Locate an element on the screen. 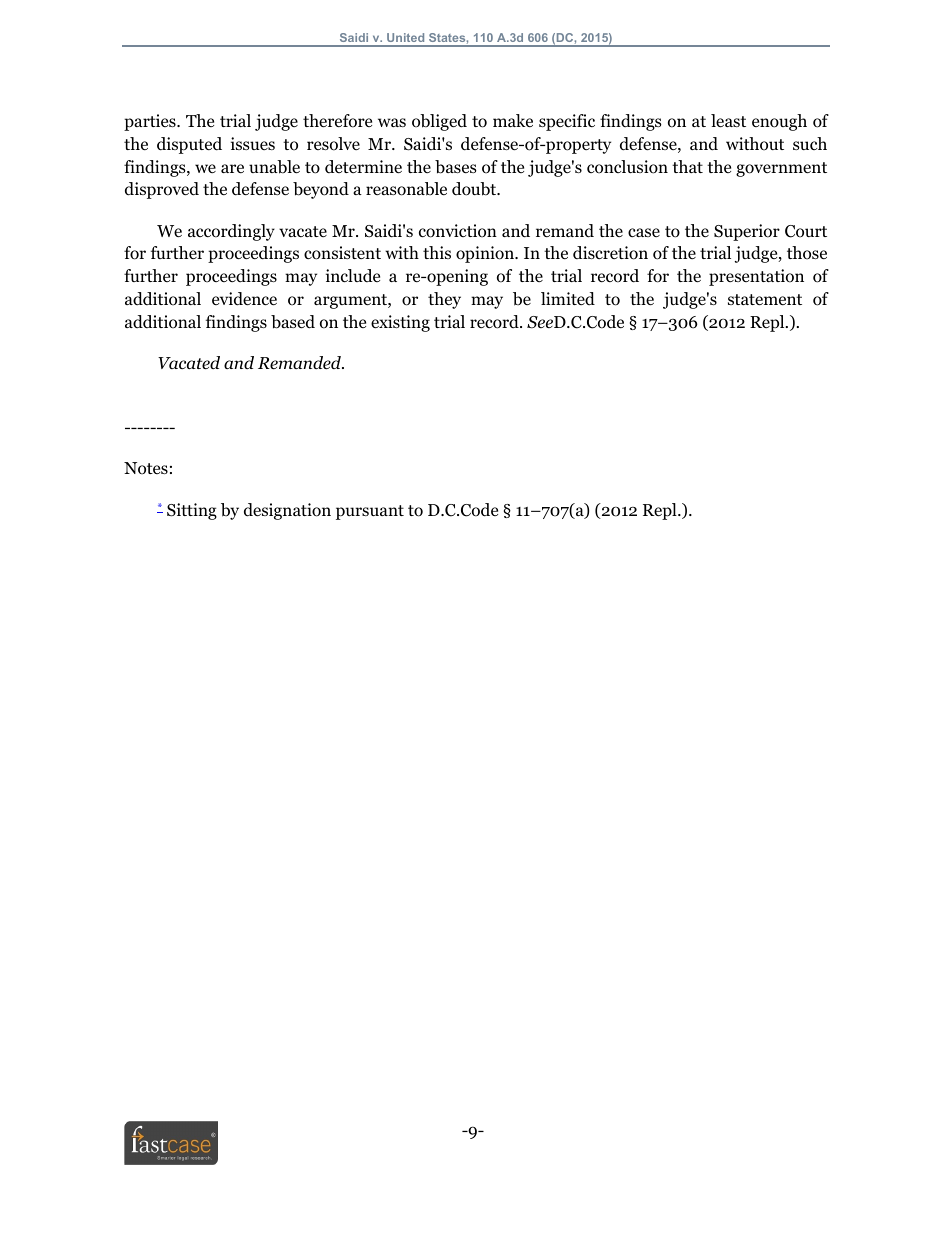 This screenshot has width=952, height=1233. those is located at coordinates (807, 253).
